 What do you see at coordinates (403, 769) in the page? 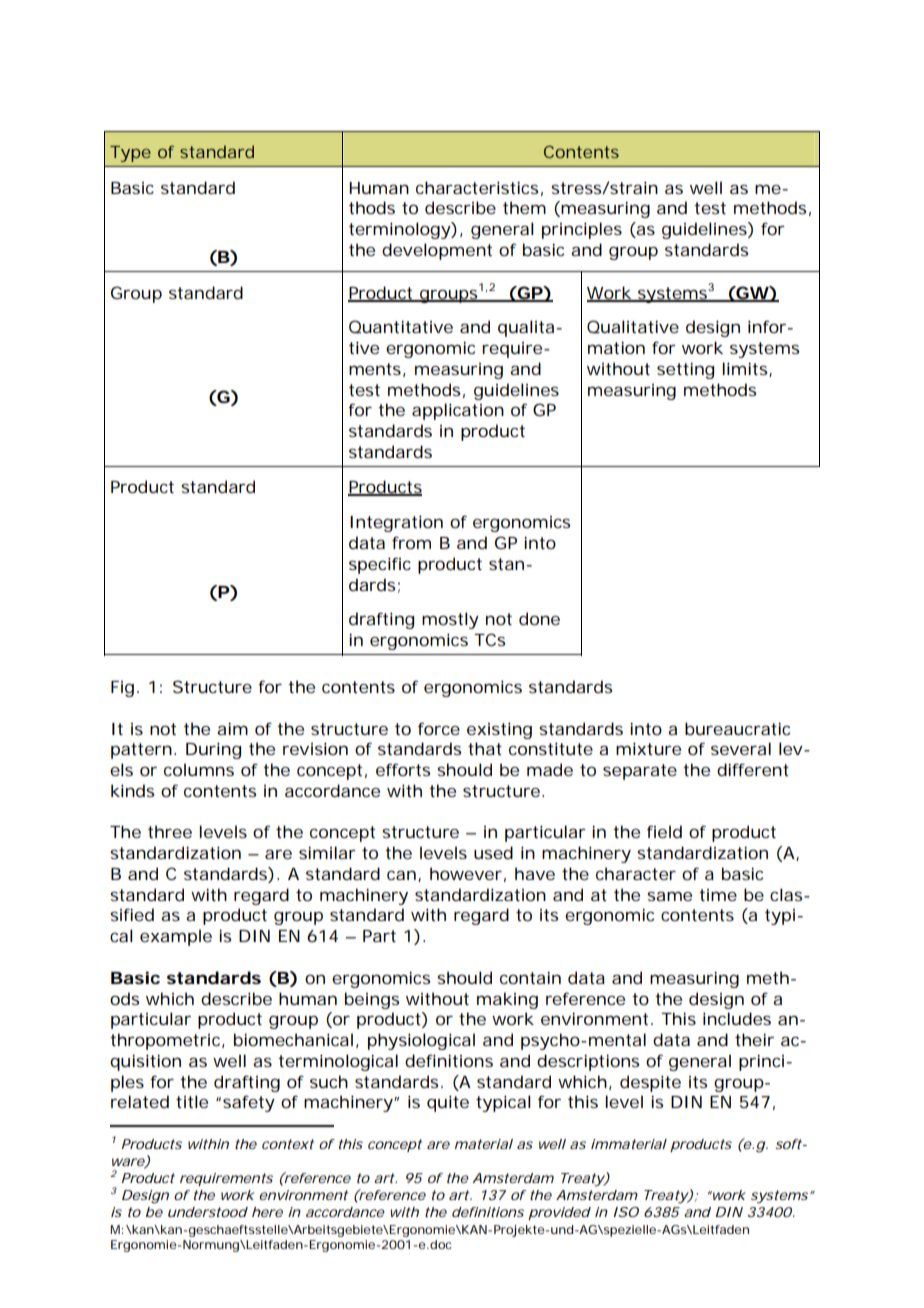
I see `efforts` at bounding box center [403, 769].
